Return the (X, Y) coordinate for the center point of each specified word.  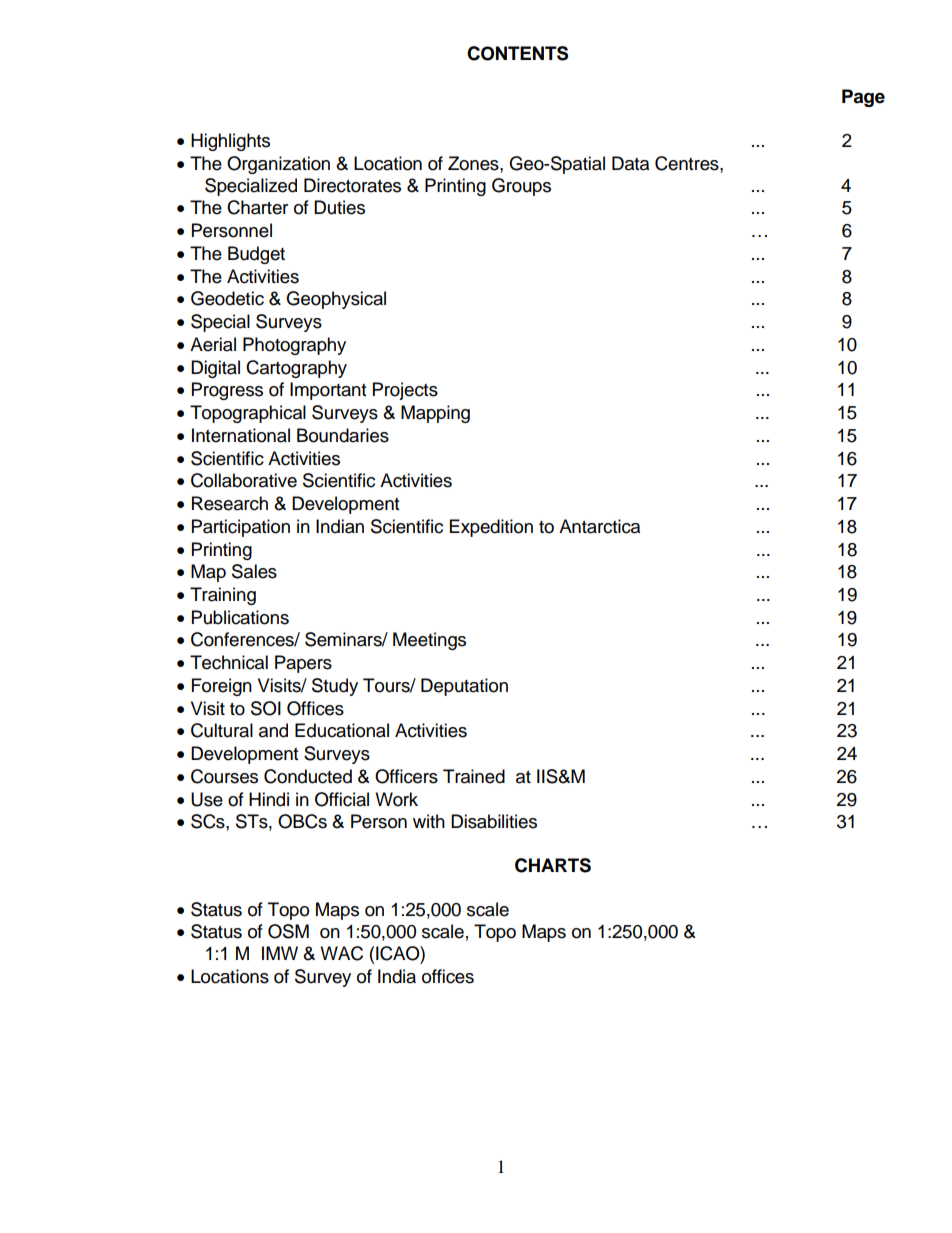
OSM (288, 931)
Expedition (491, 528)
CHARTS (553, 865)
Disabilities (494, 821)
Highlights (230, 142)
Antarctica (599, 526)
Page (863, 98)
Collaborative (244, 480)
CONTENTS (517, 53)
